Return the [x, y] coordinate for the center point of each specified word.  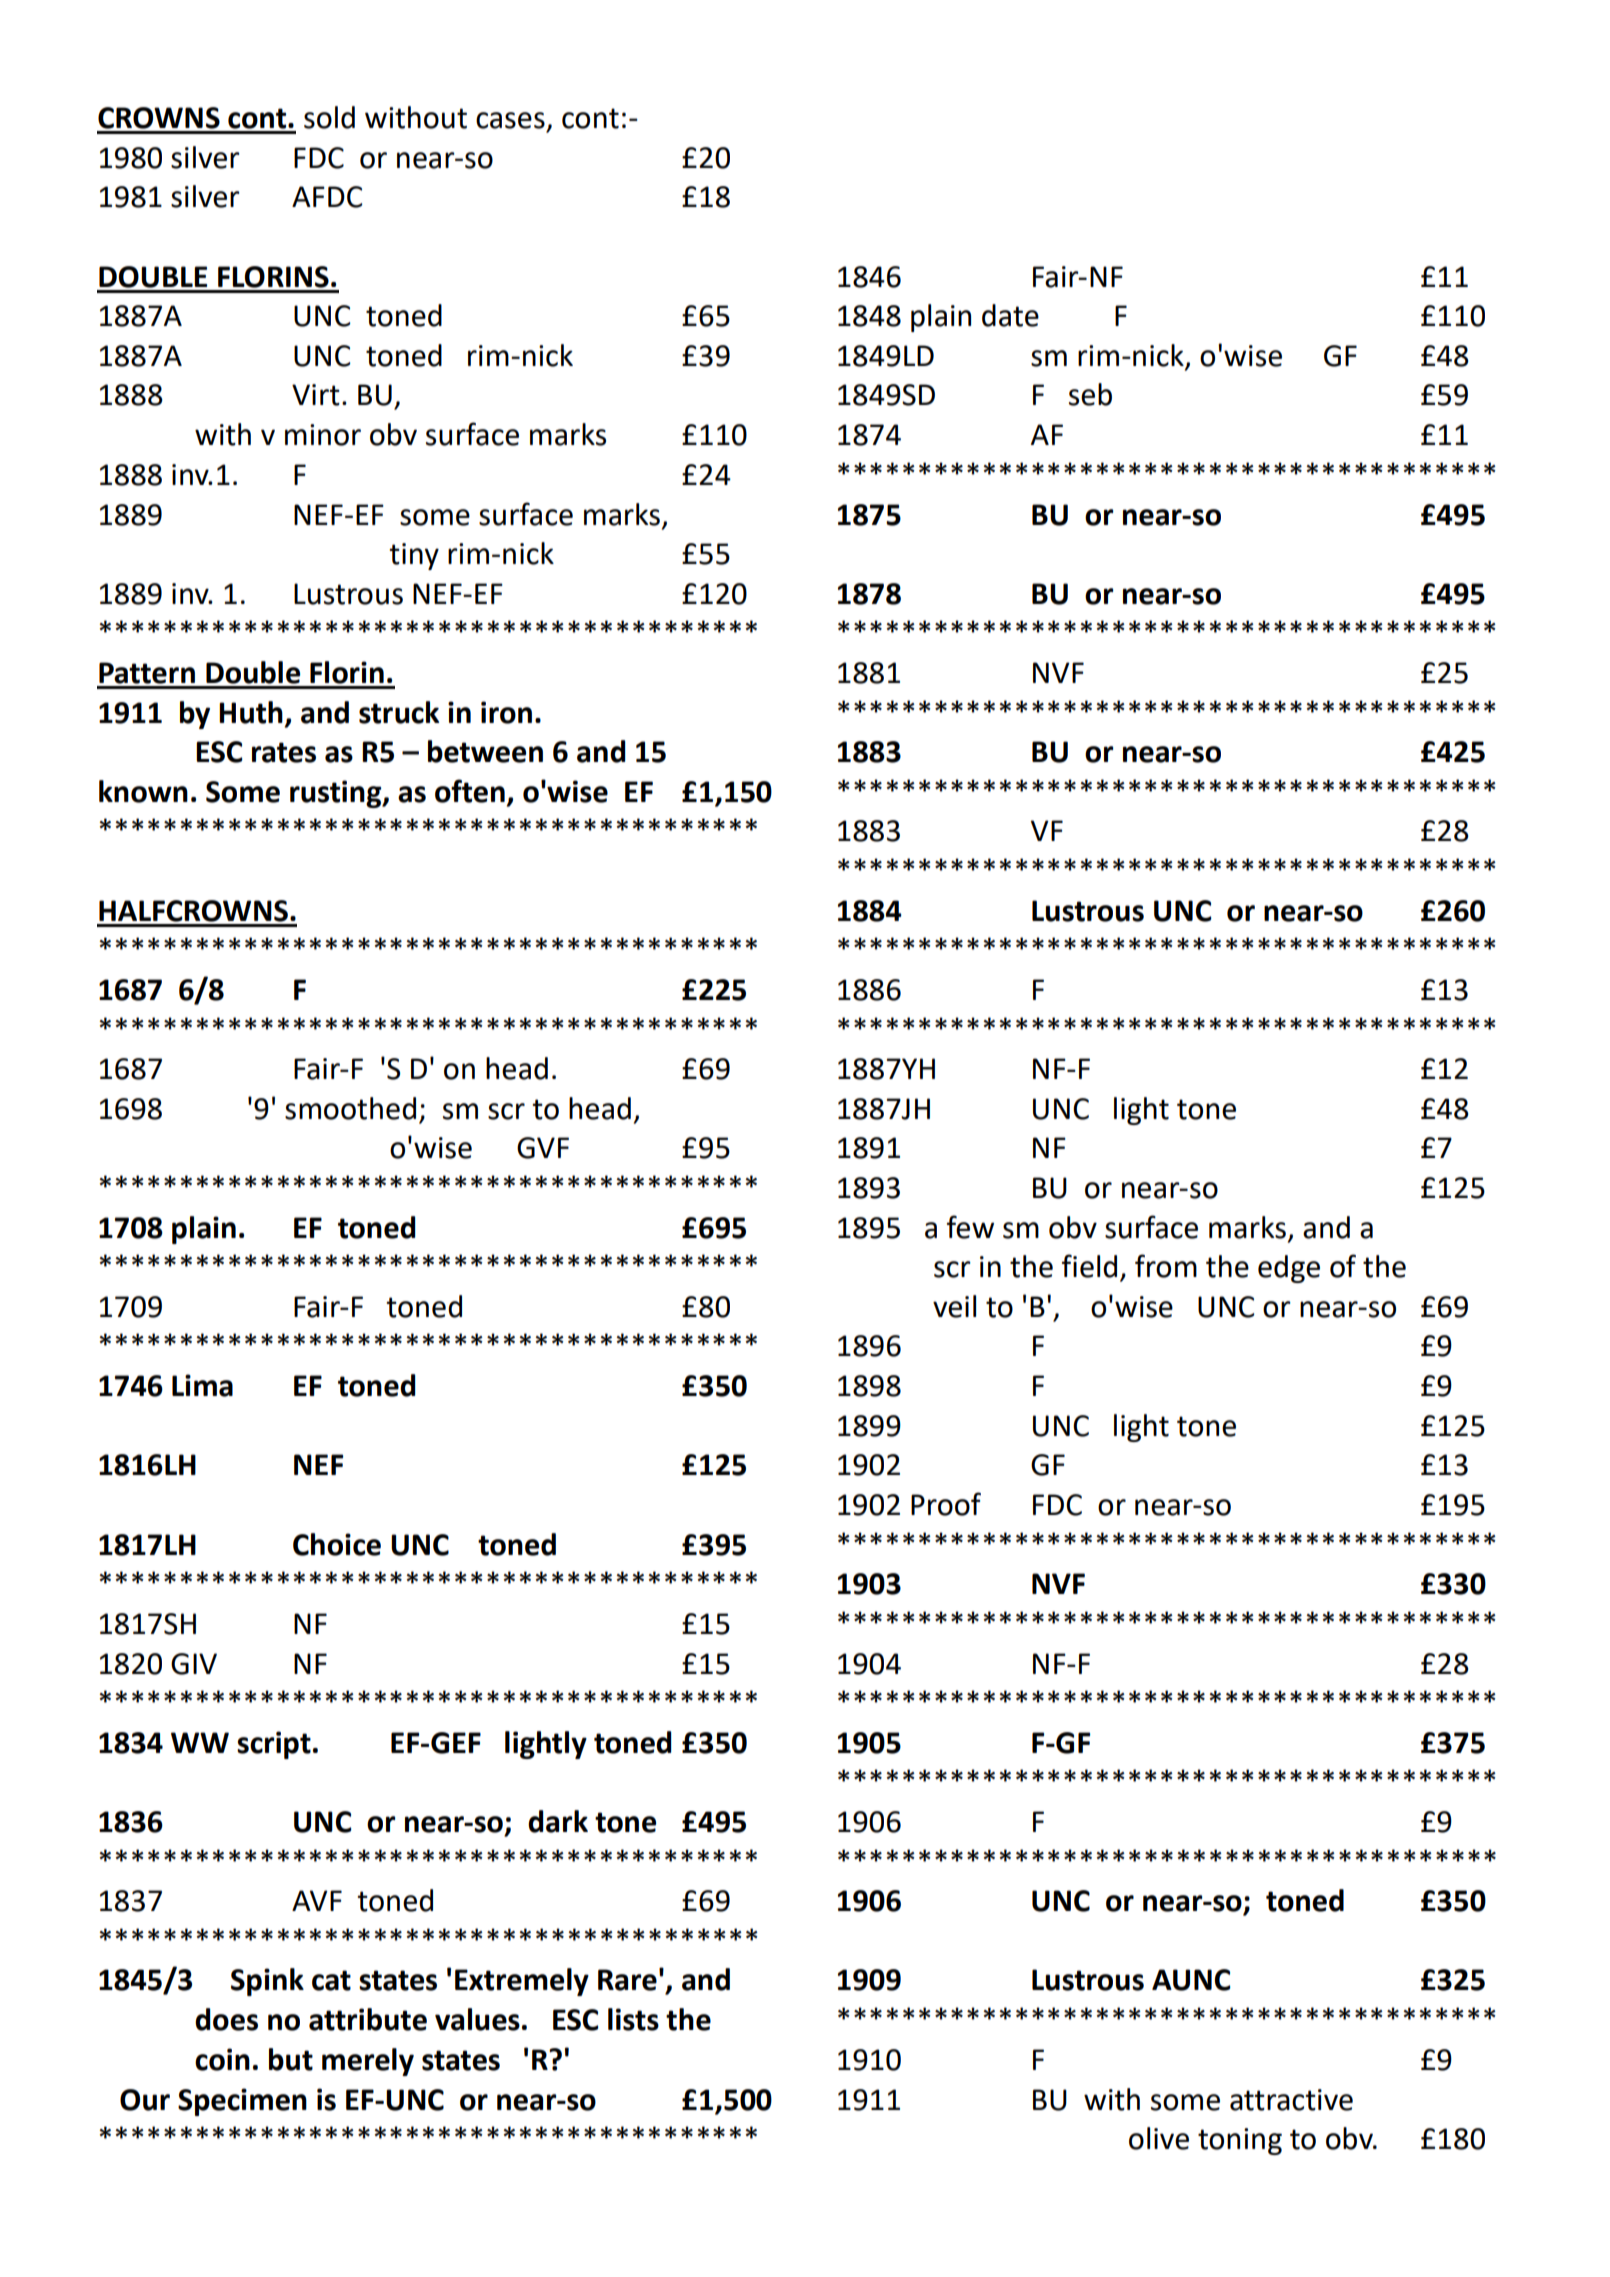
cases [510, 120]
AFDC [327, 197]
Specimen [242, 2102]
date [1010, 315]
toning [1240, 2141]
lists [633, 2019]
